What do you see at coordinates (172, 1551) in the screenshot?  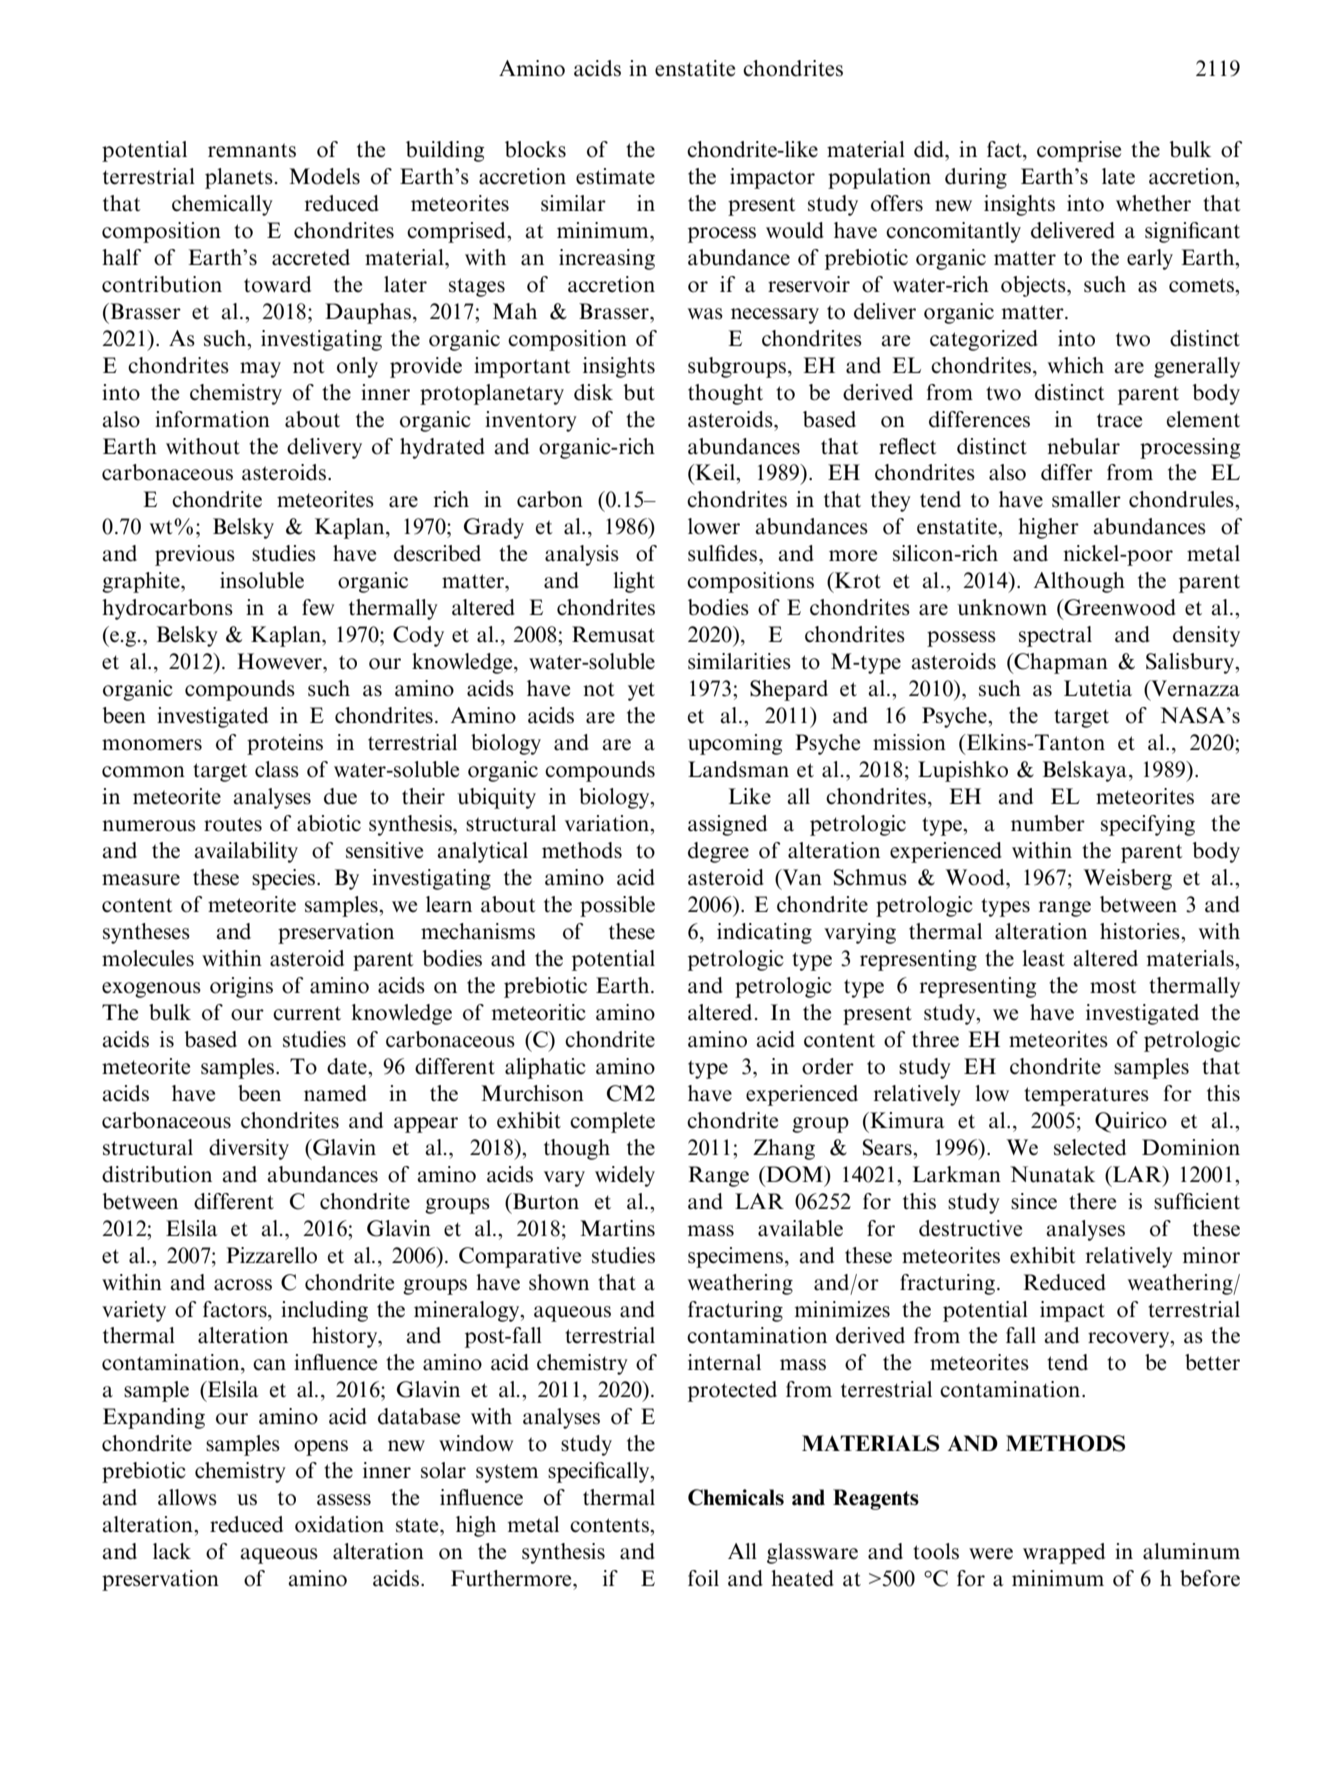 I see `lack` at bounding box center [172, 1551].
